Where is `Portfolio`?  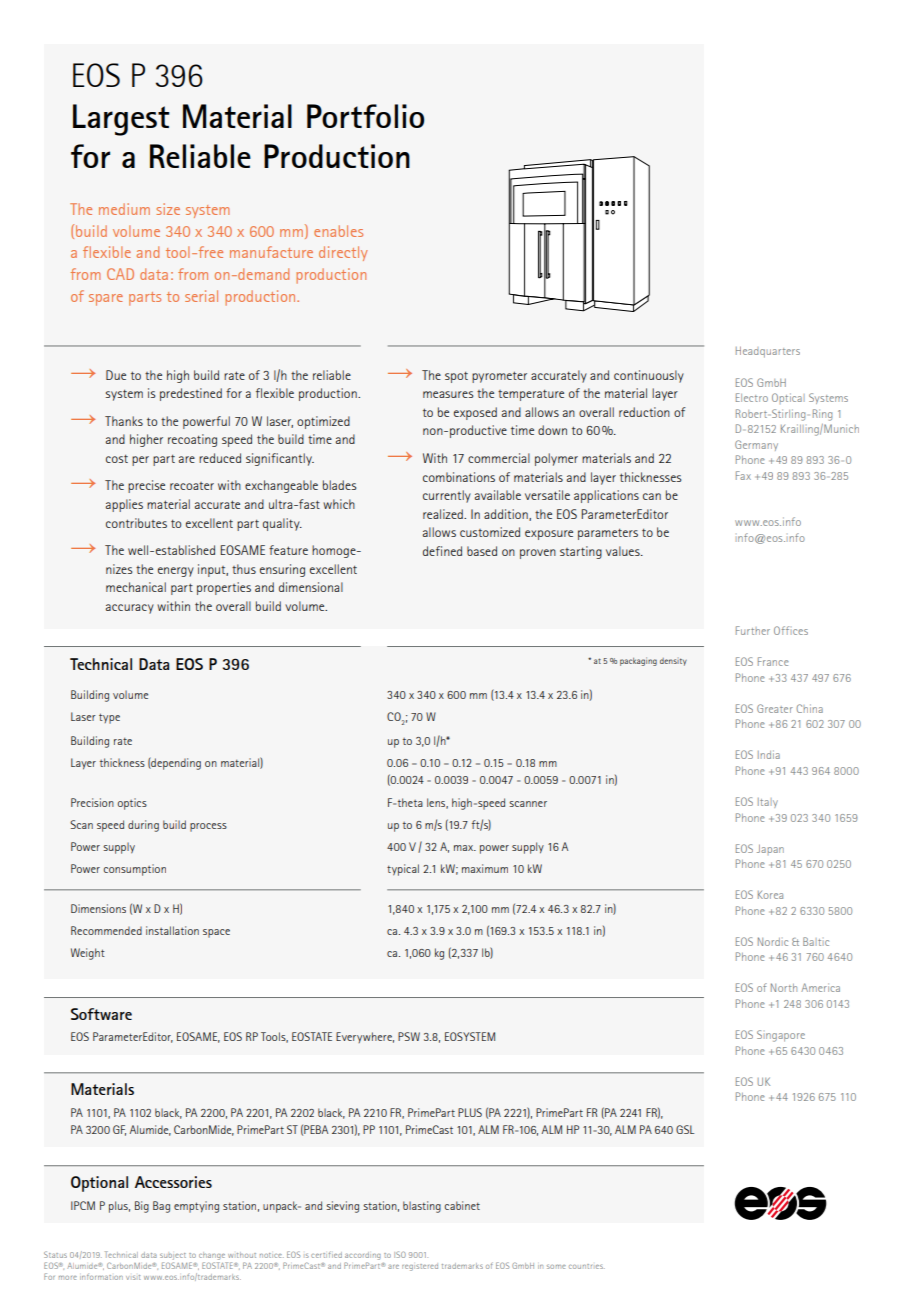 Portfolio is located at coordinates (365, 116).
